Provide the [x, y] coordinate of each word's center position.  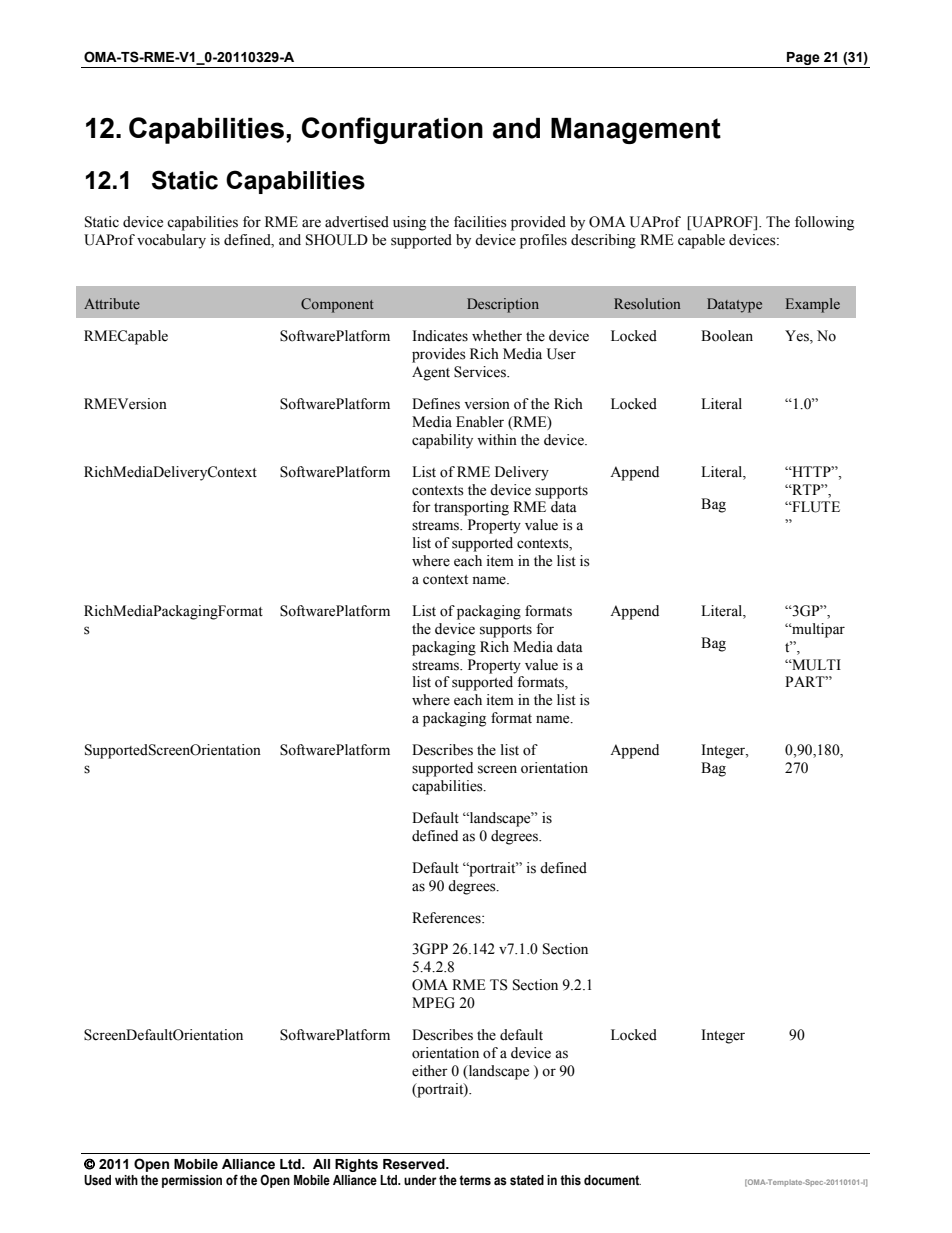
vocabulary [171, 241]
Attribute [112, 303]
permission [192, 1181]
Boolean [727, 336]
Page [803, 60]
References [447, 918]
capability [442, 441]
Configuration [392, 130]
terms [475, 1180]
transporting [471, 508]
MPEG [433, 1003]
